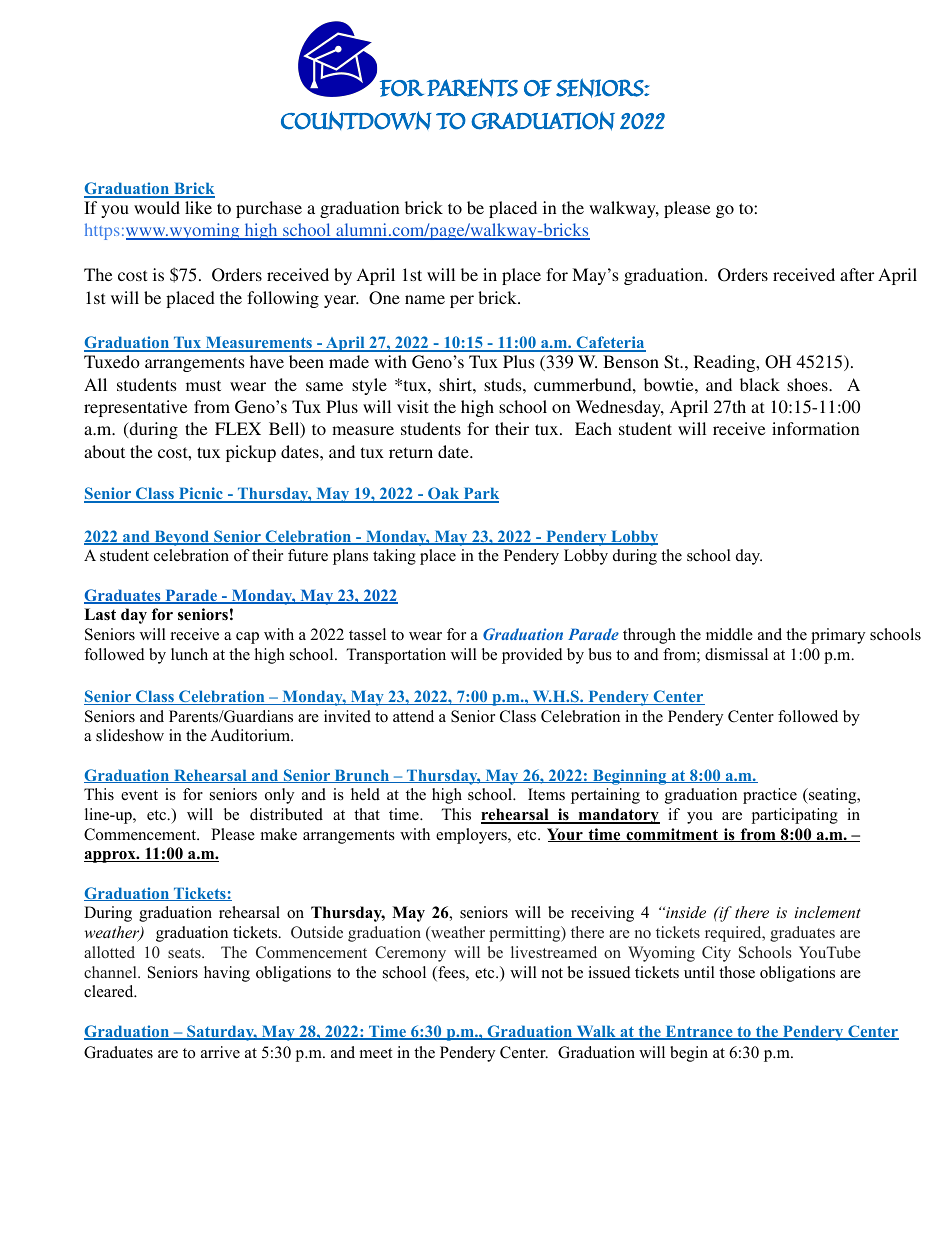 The height and width of the image is (1233, 952). Describe the element at coordinates (472, 836) in the image. I see `employers` at that location.
